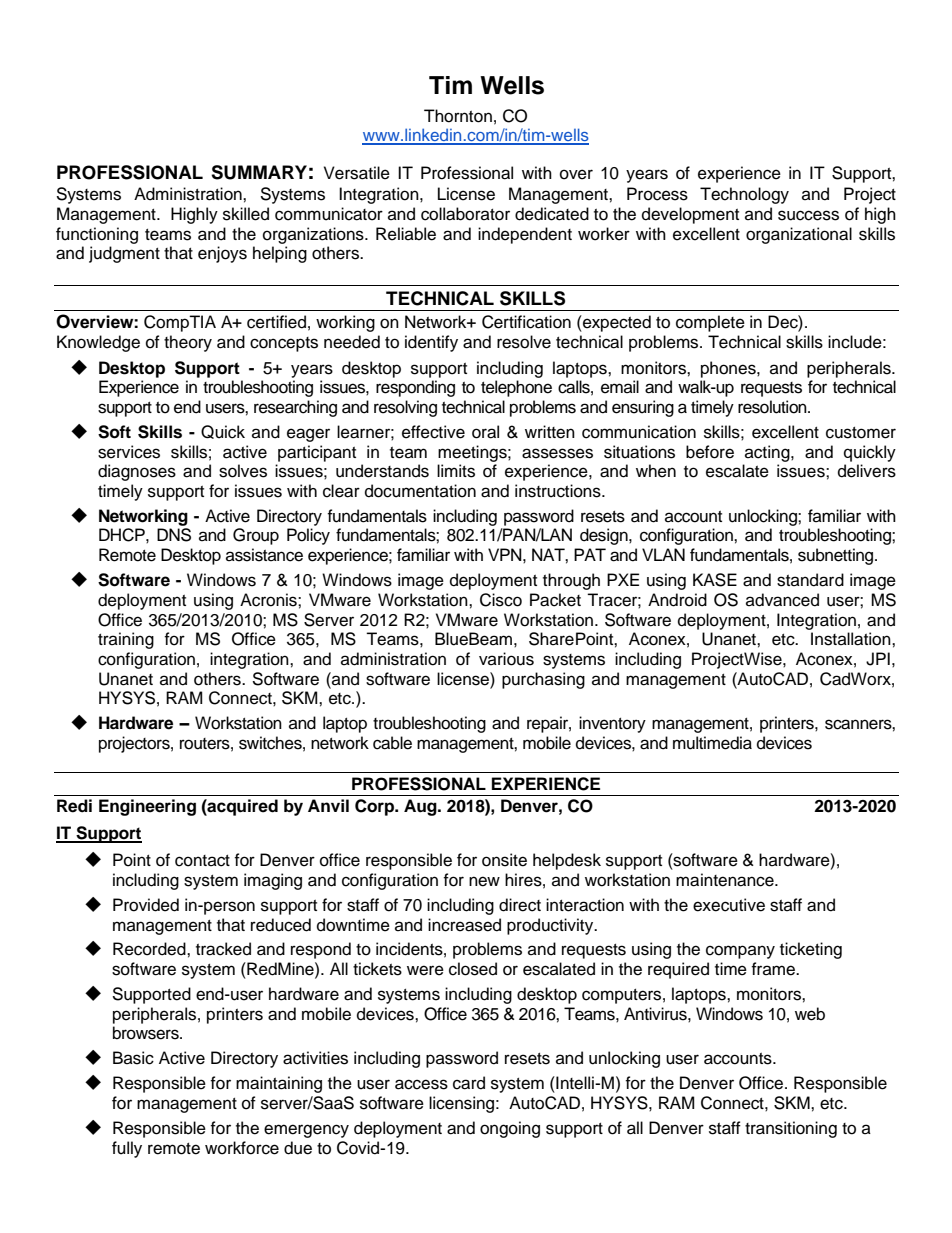 This page has height=1233, width=952. What do you see at coordinates (791, 1129) in the page?
I see `transitioning` at bounding box center [791, 1129].
